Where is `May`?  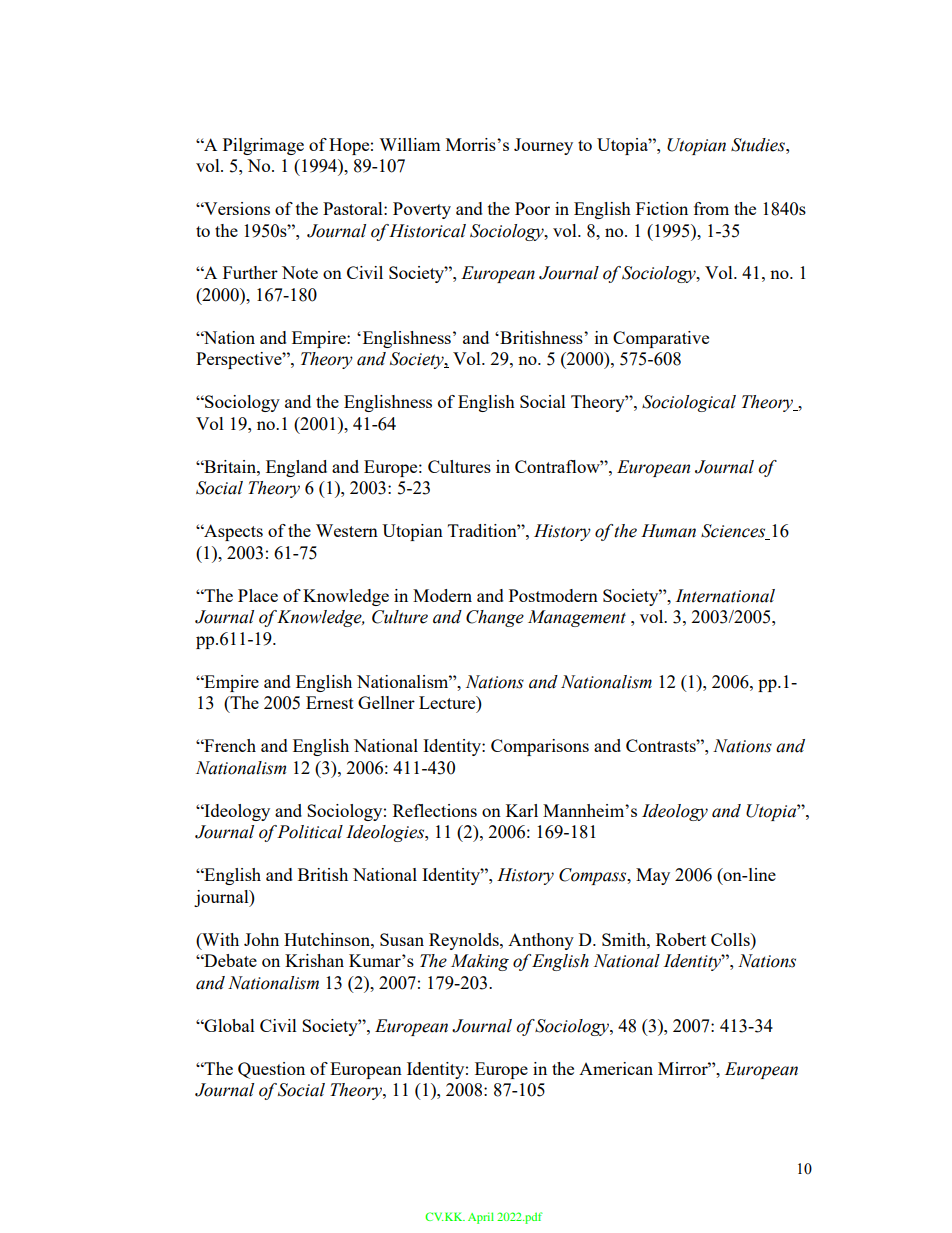
May is located at coordinates (653, 876).
